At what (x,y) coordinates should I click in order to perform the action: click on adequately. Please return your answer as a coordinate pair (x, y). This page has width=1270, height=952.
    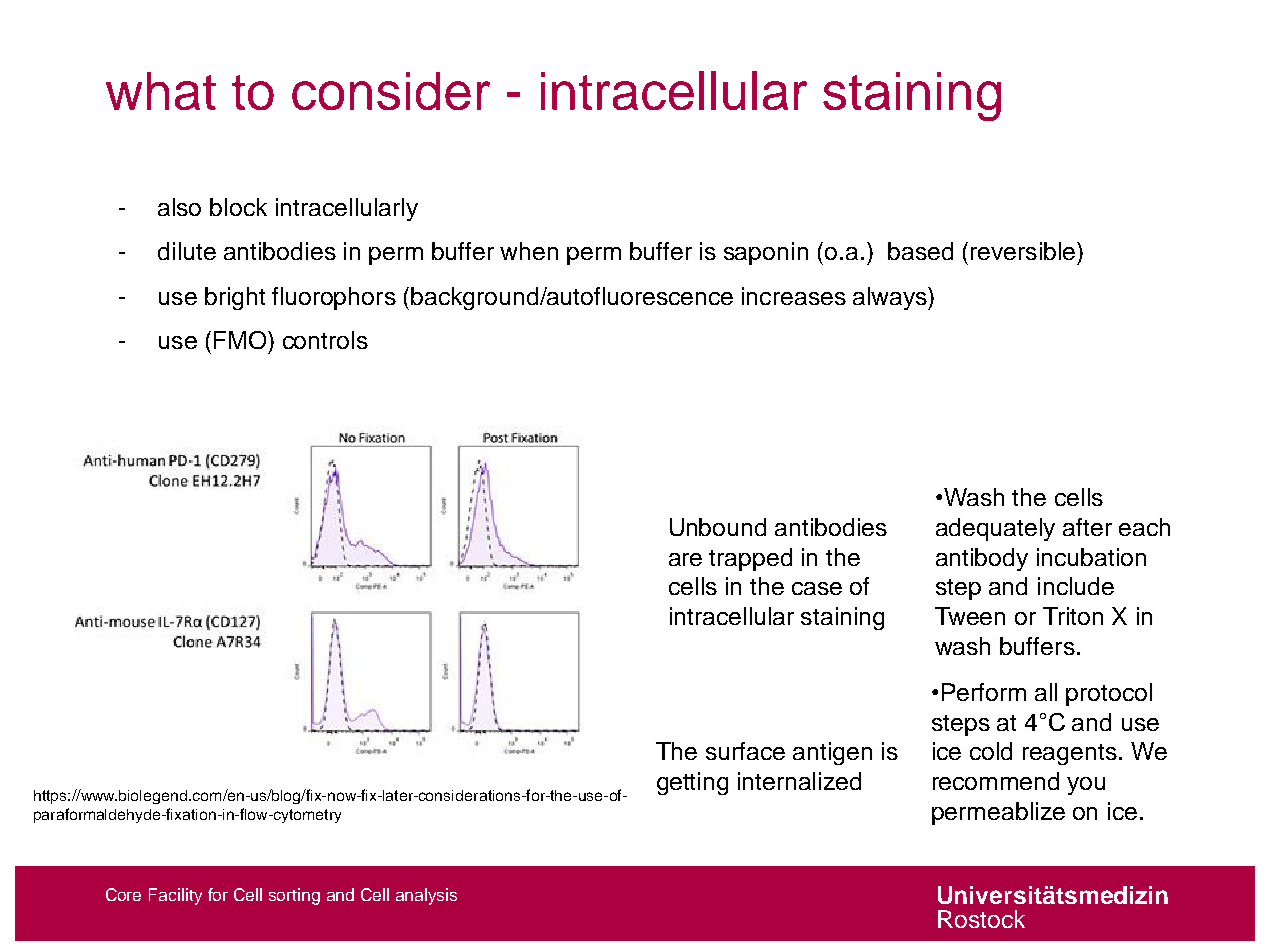
    Looking at the image, I should click on (995, 529).
